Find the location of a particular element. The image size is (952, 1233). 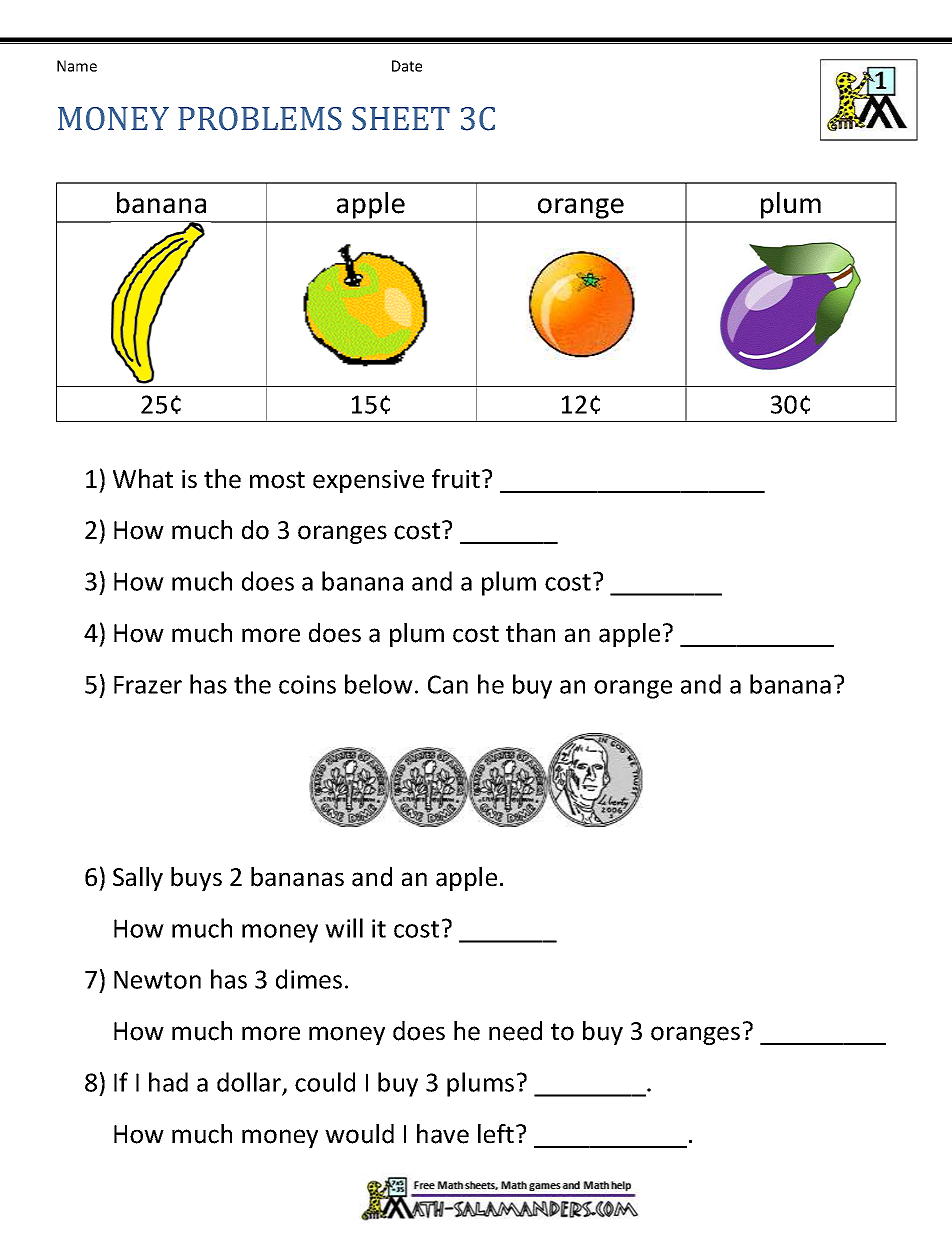

Date is located at coordinates (407, 66).
